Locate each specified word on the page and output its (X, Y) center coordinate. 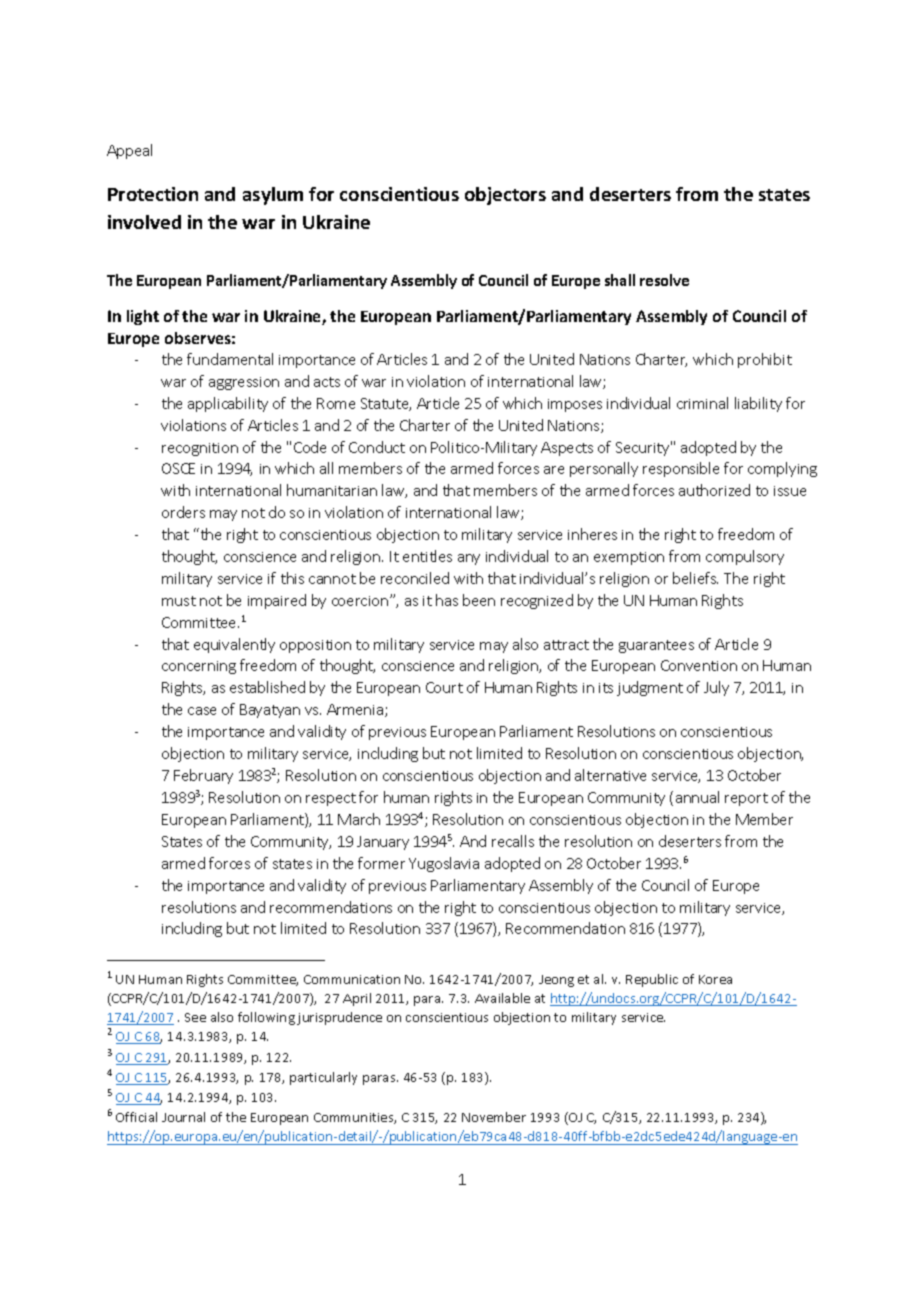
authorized (714, 490)
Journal (183, 1117)
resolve (664, 280)
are (554, 470)
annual (697, 797)
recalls (513, 841)
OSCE (178, 468)
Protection (153, 194)
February (203, 776)
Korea (715, 979)
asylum (273, 196)
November (494, 1117)
